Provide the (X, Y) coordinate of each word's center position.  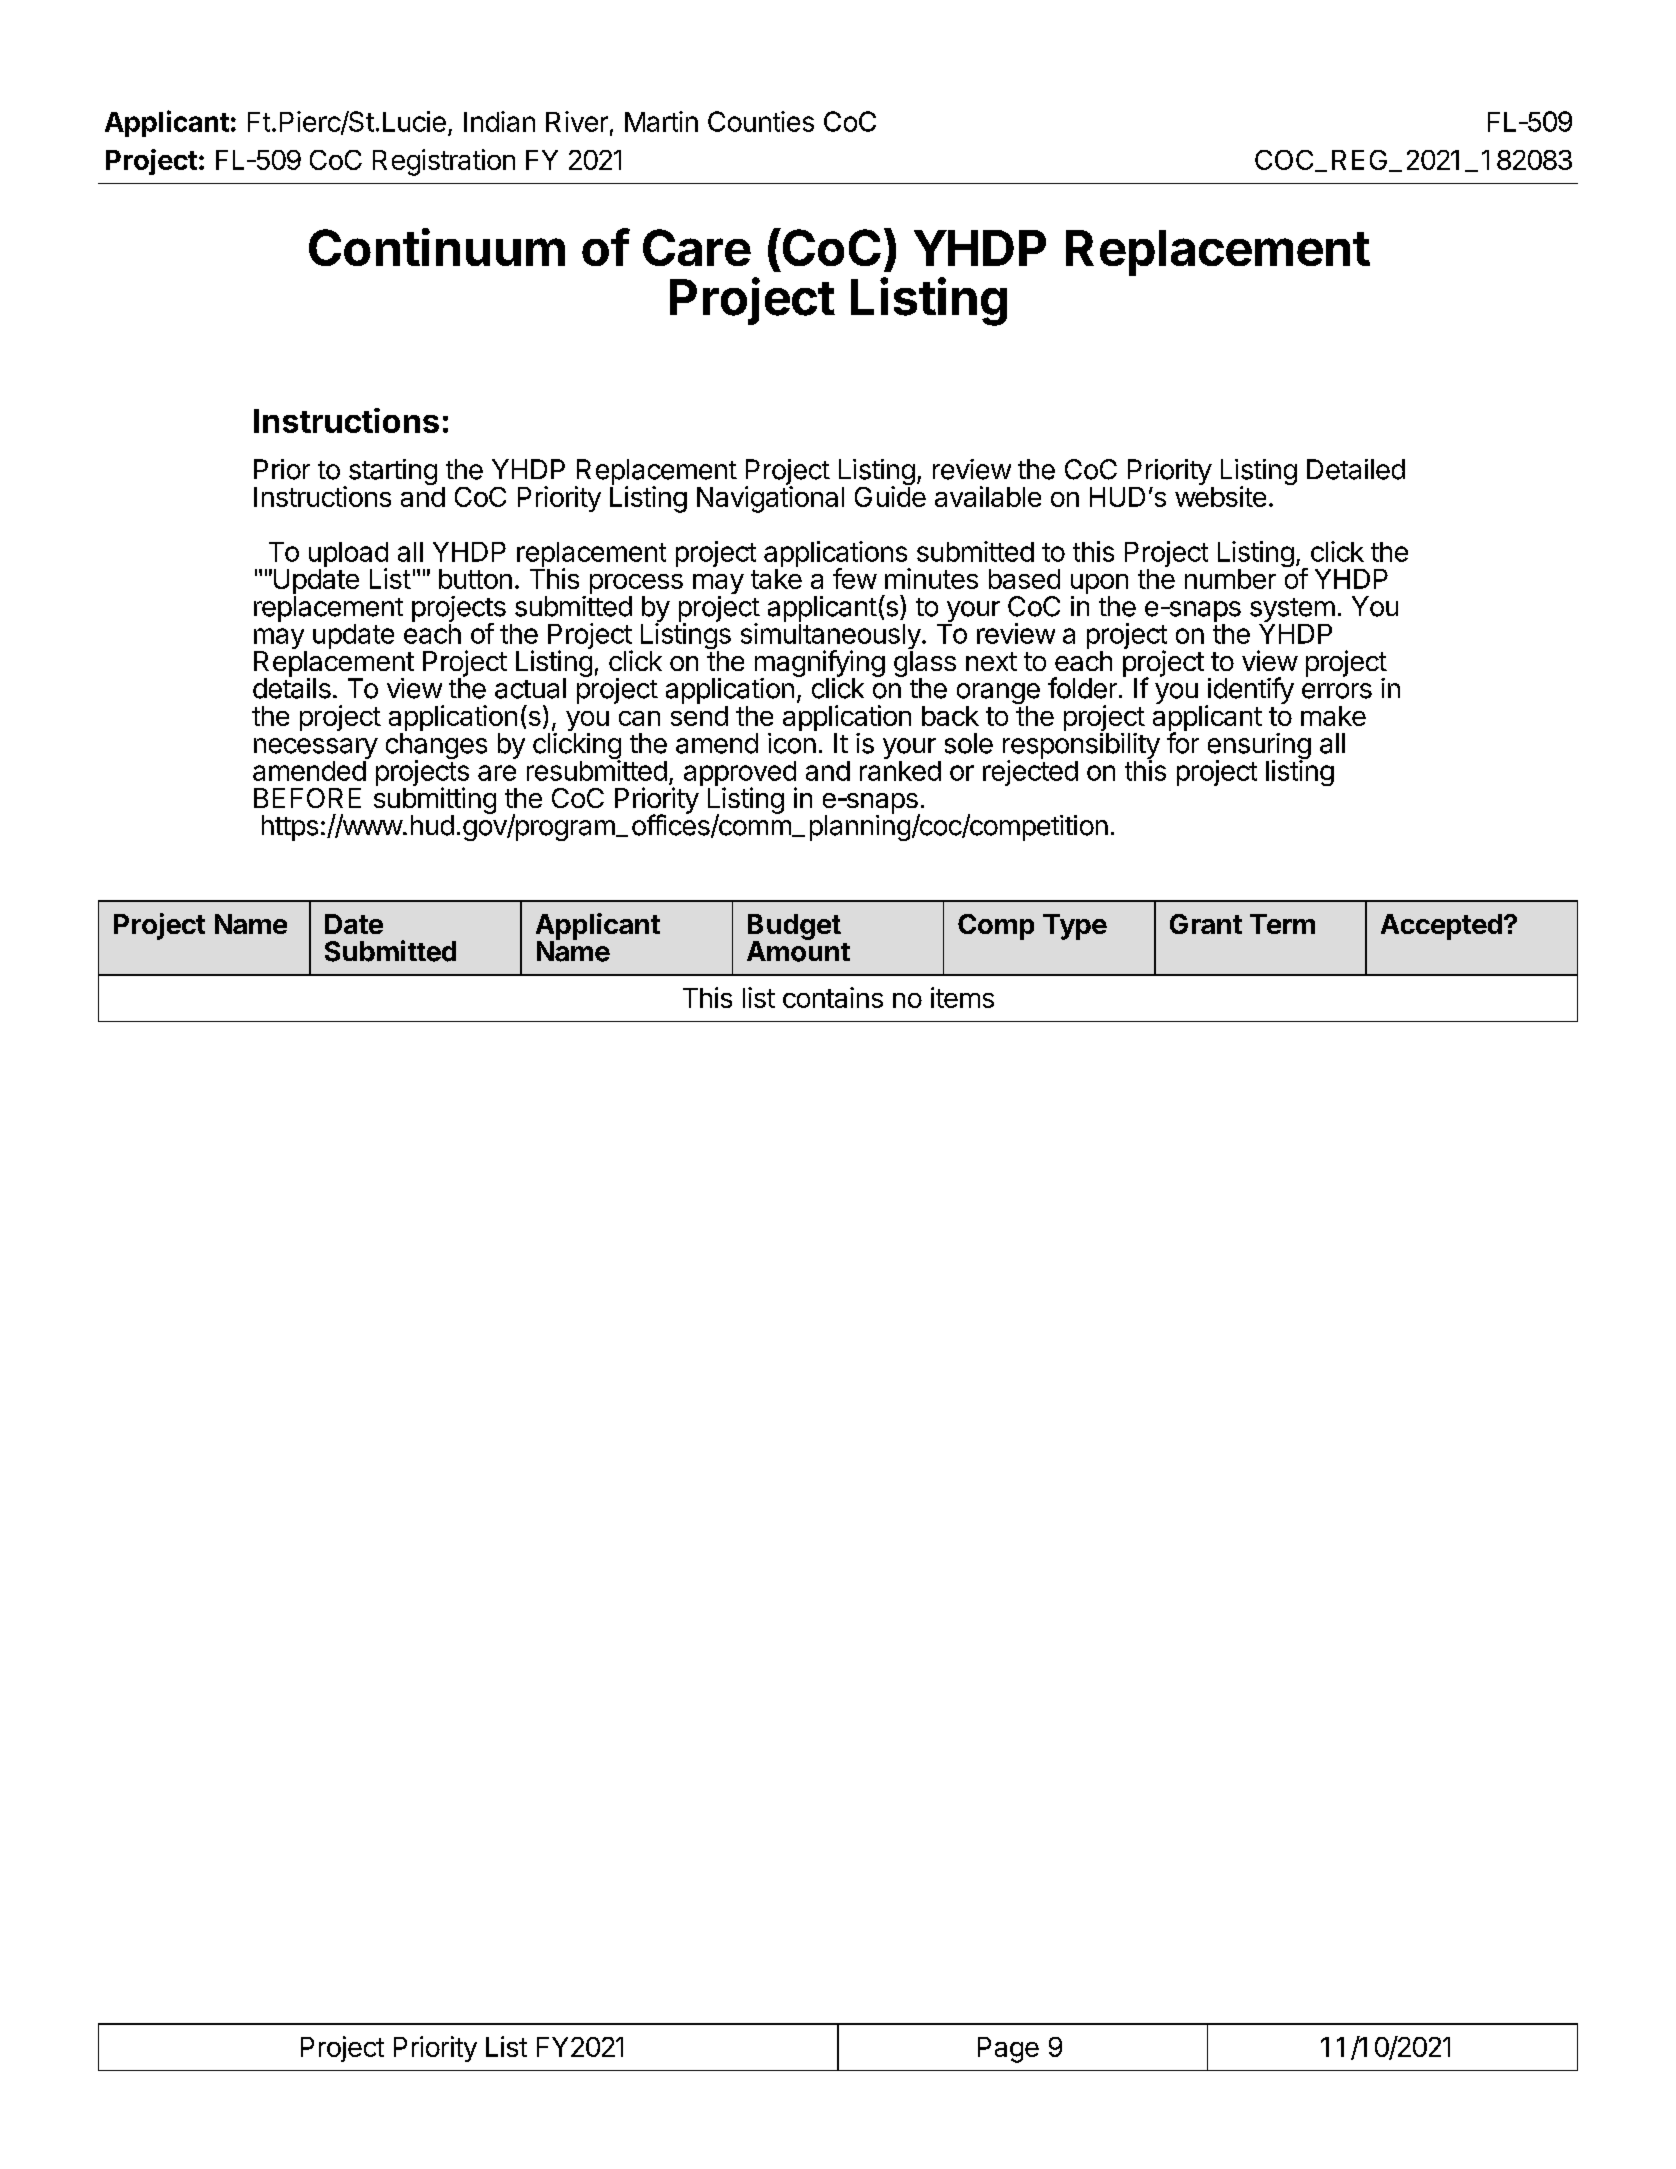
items (962, 997)
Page (1008, 2050)
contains (833, 997)
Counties (761, 121)
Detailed (1356, 469)
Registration (444, 162)
